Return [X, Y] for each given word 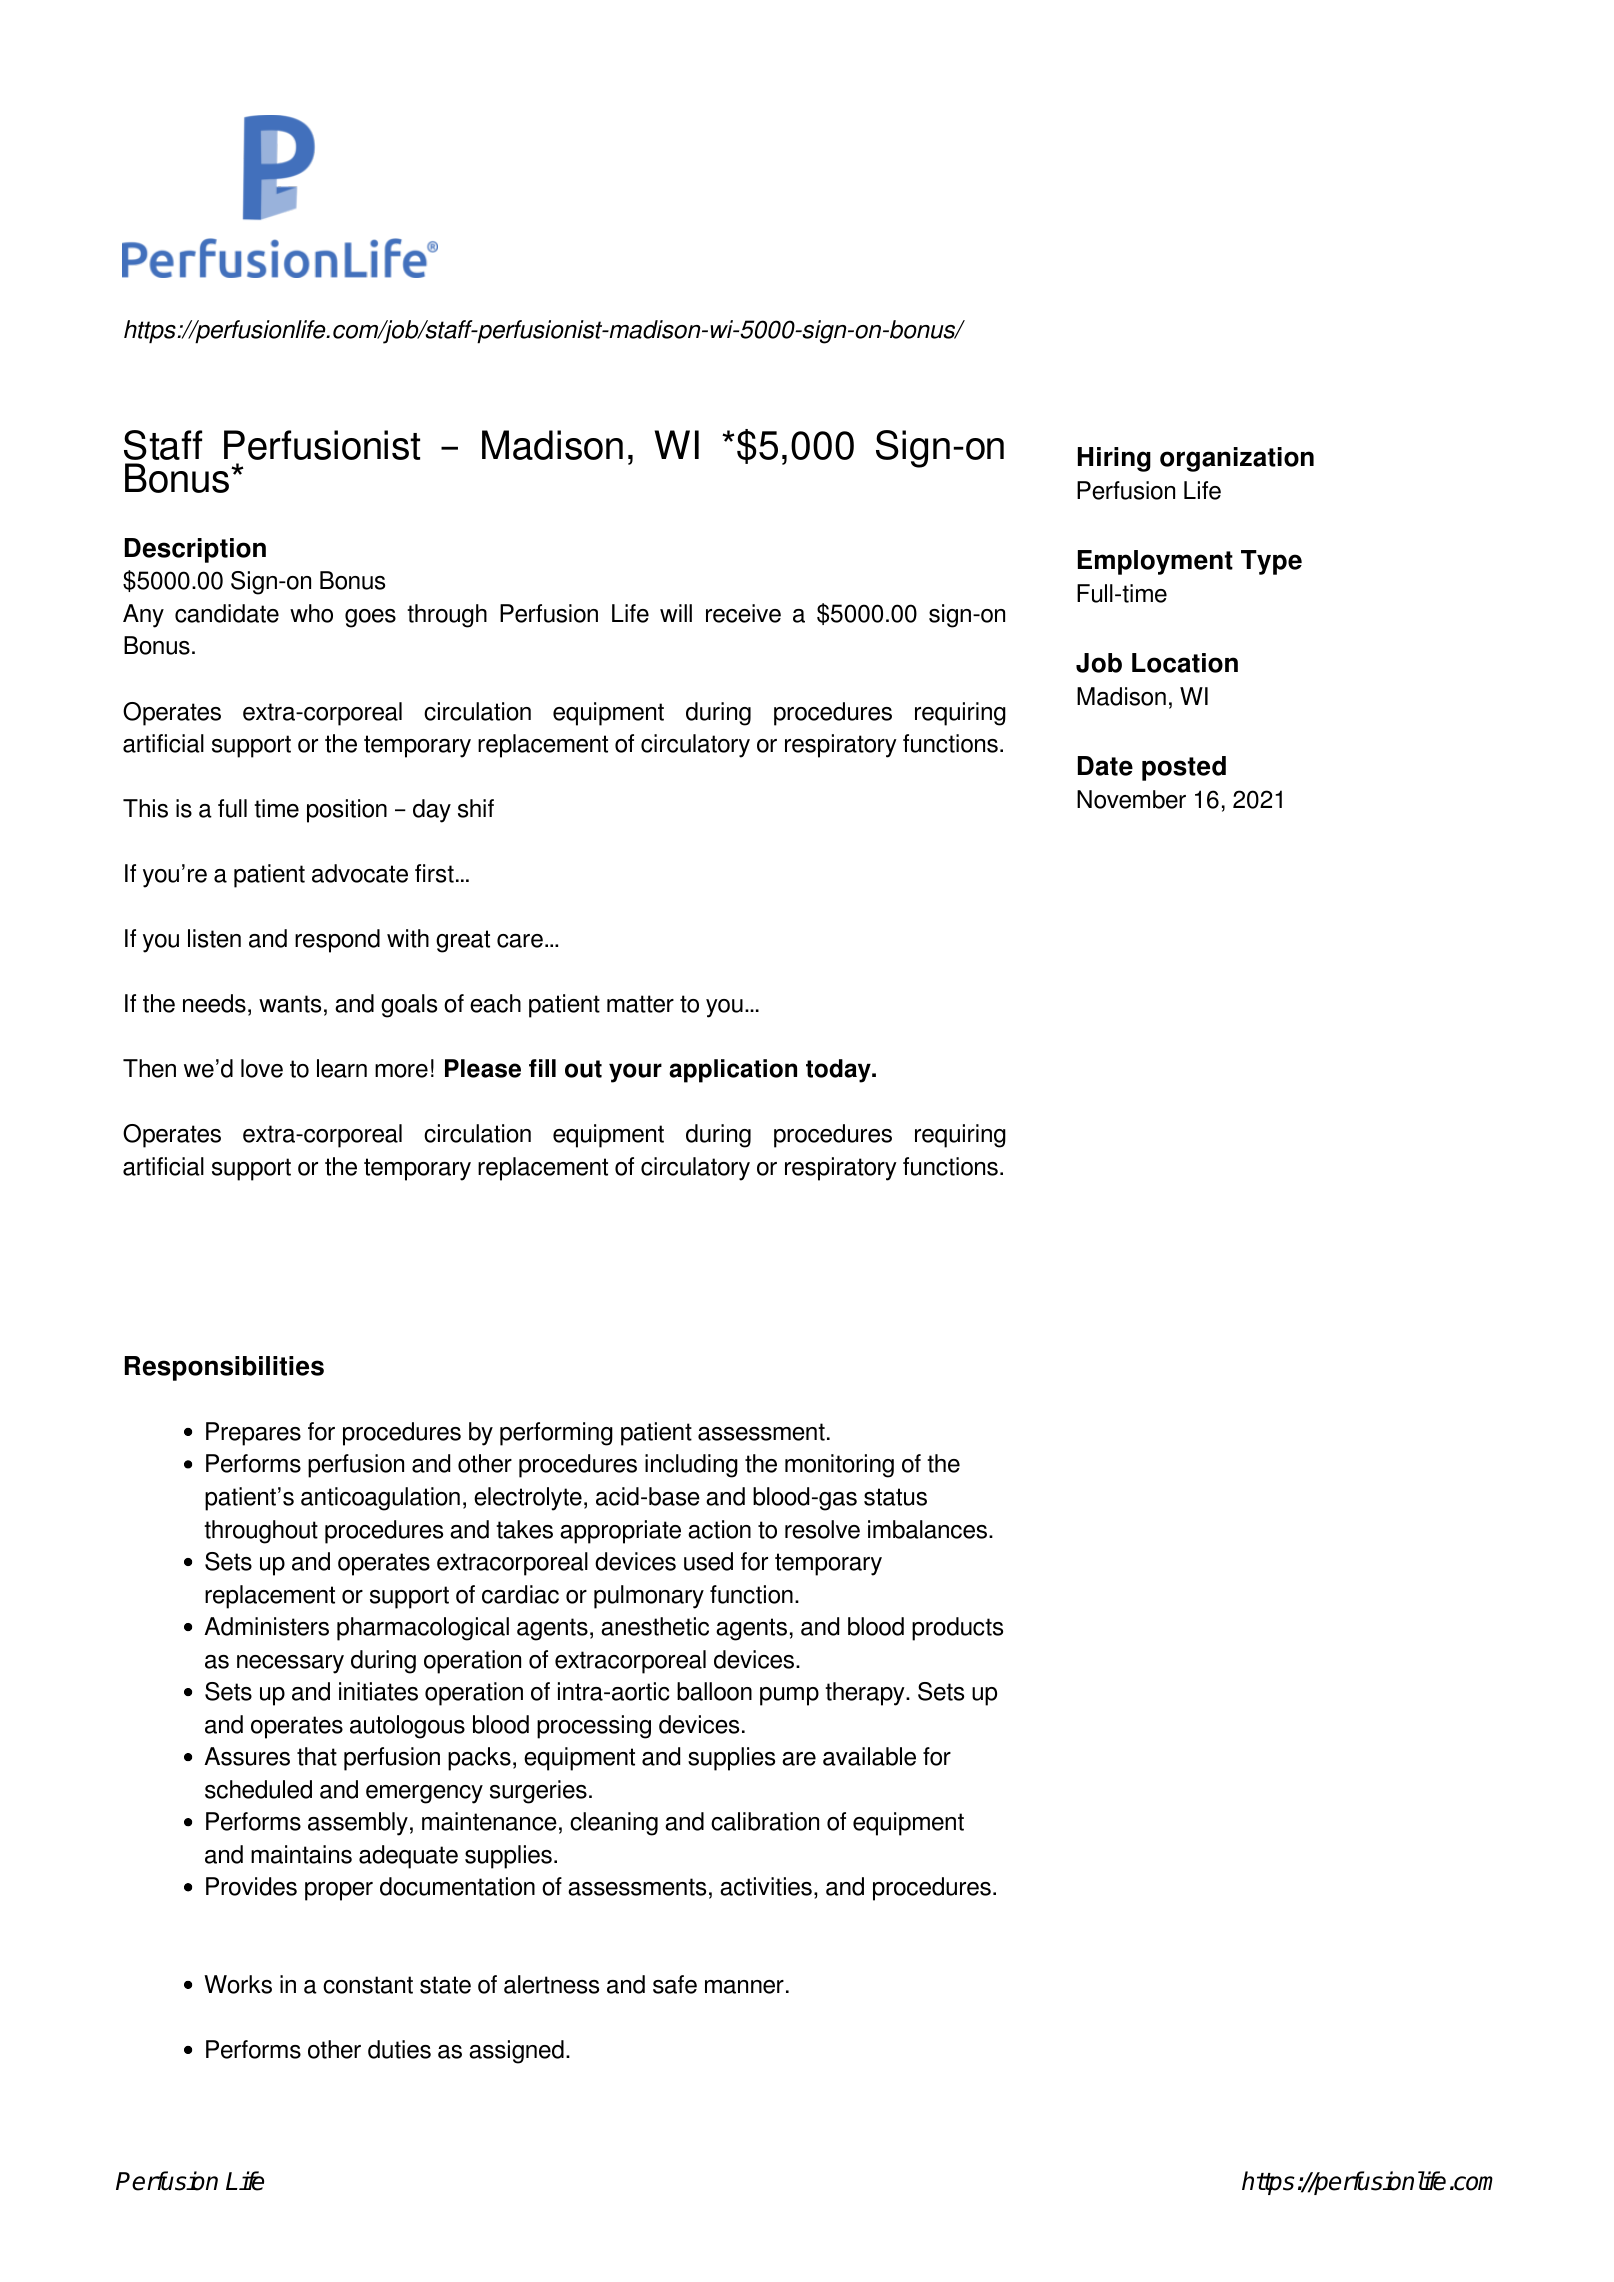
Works [238, 1984]
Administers [266, 1626]
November [1131, 799]
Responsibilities [224, 1368]
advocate [360, 873]
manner [744, 1987]
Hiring [1114, 459]
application [733, 1071]
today [839, 1071]
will [676, 613]
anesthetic [655, 1626]
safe [675, 1984]
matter [640, 1004]
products [957, 1629]
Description [195, 550]
